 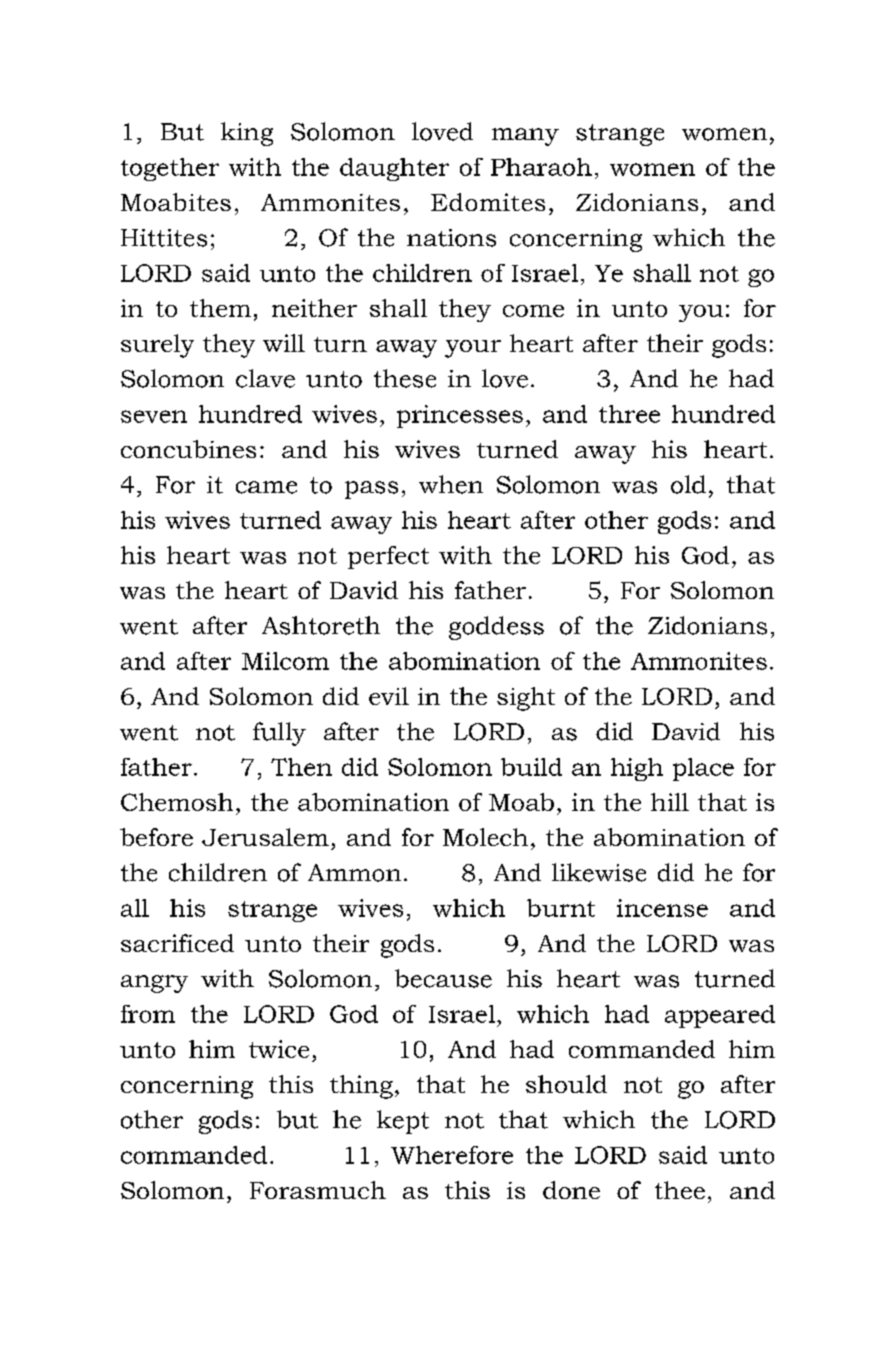 I want to click on concubines, so click(x=188, y=449).
